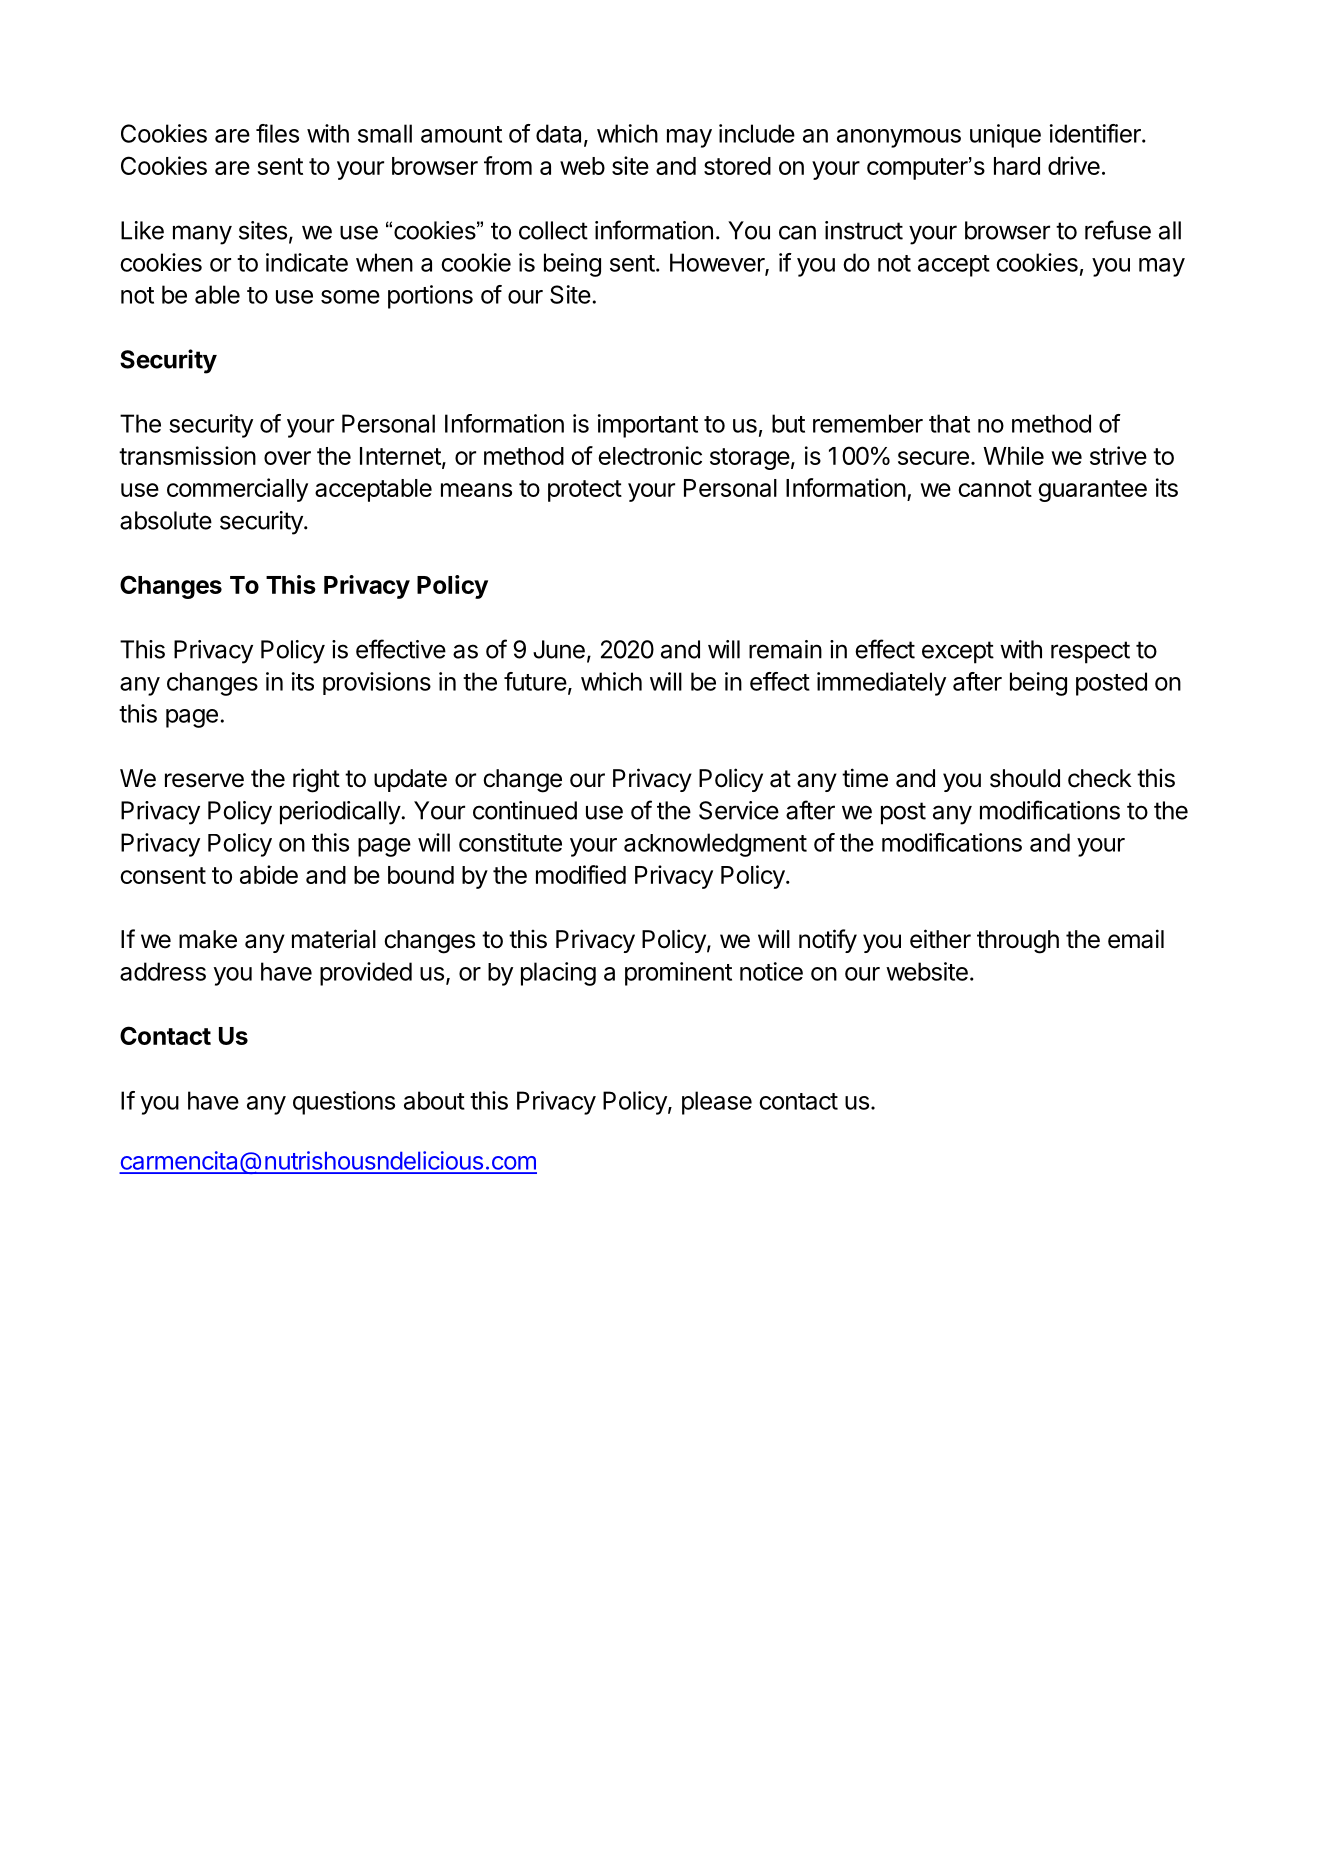 Image resolution: width=1318 pixels, height=1865 pixels. I want to click on should, so click(1025, 778).
